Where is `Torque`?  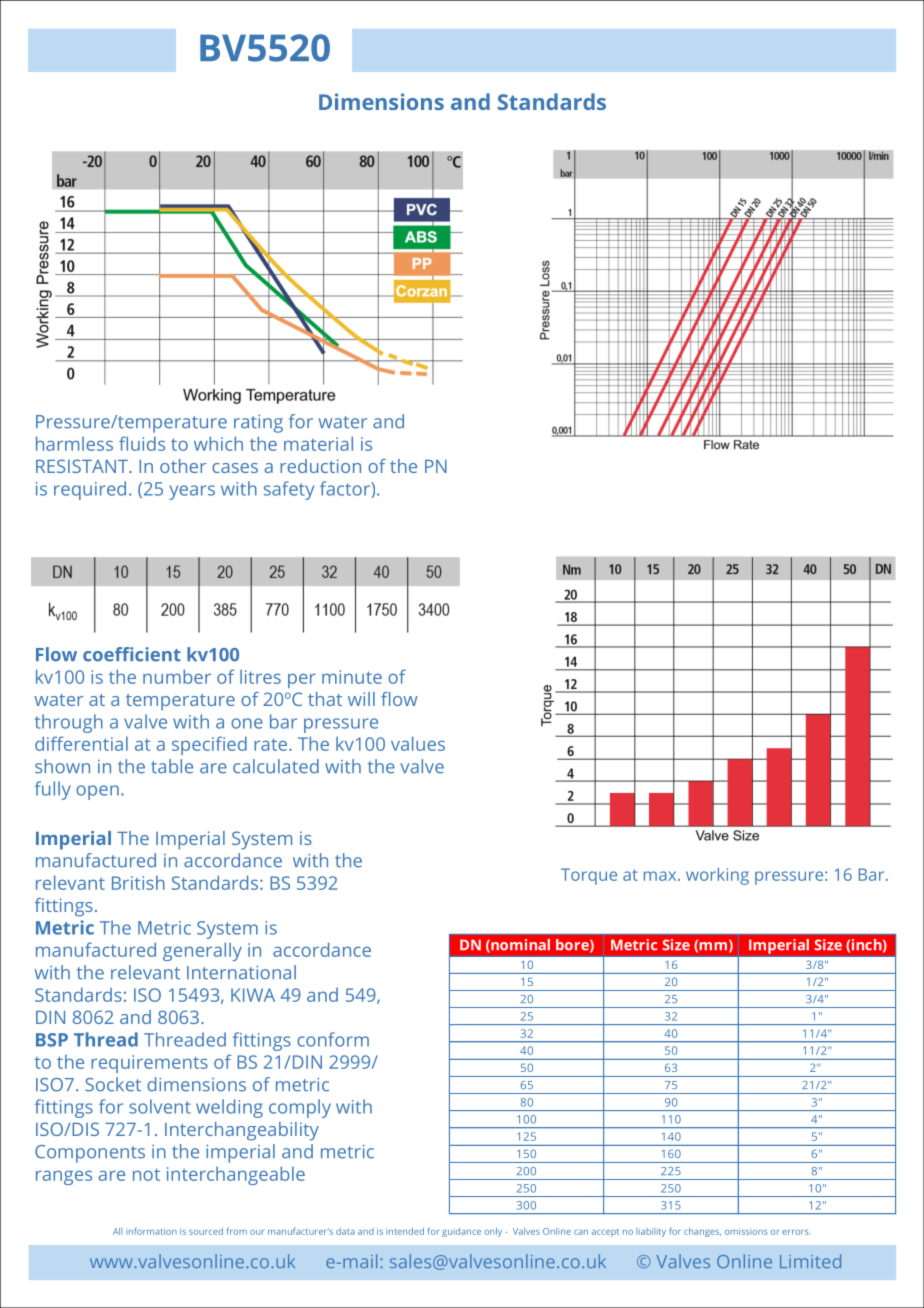
Torque is located at coordinates (589, 876).
